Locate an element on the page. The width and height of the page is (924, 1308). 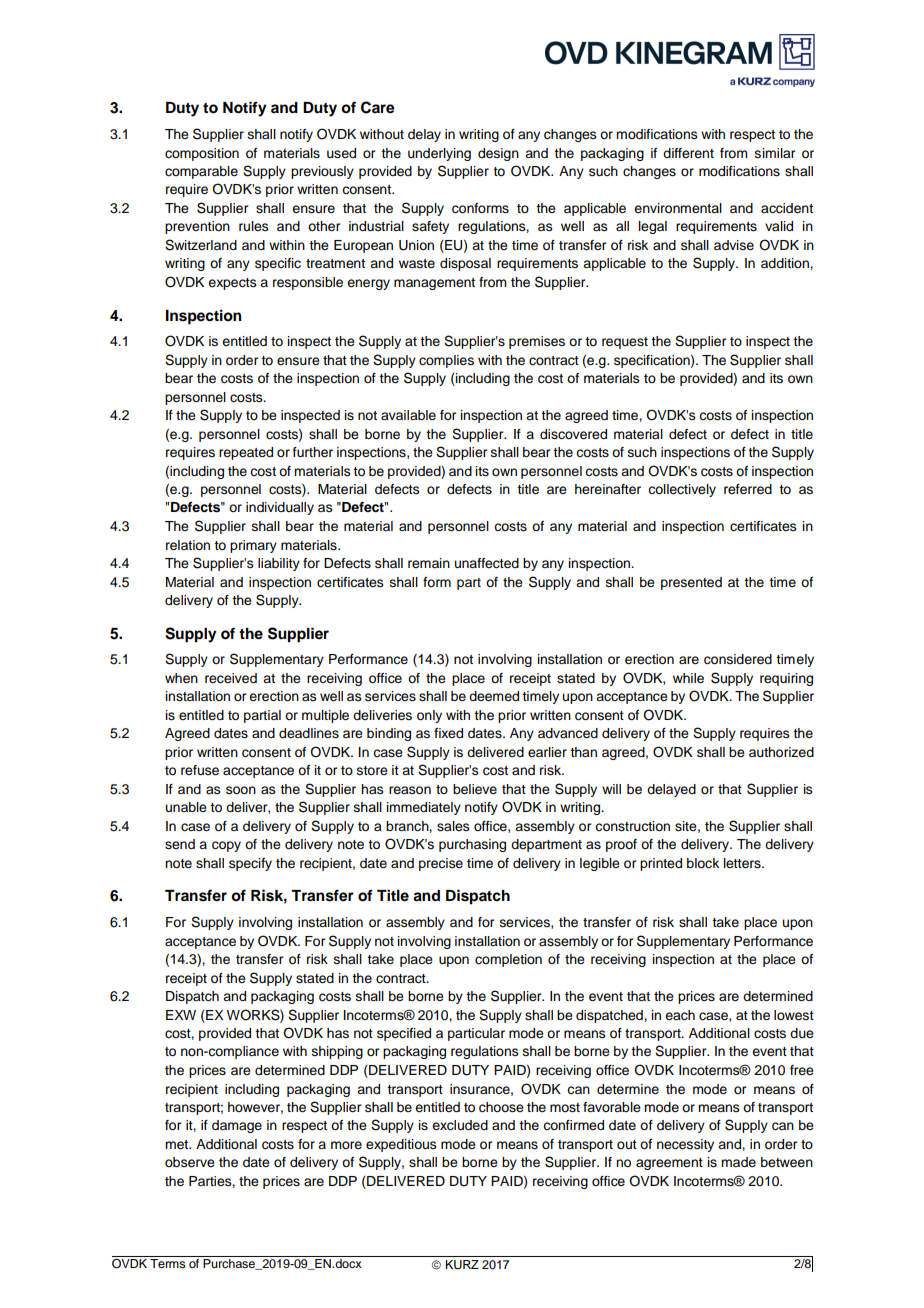
purchasing is located at coordinates (472, 845).
